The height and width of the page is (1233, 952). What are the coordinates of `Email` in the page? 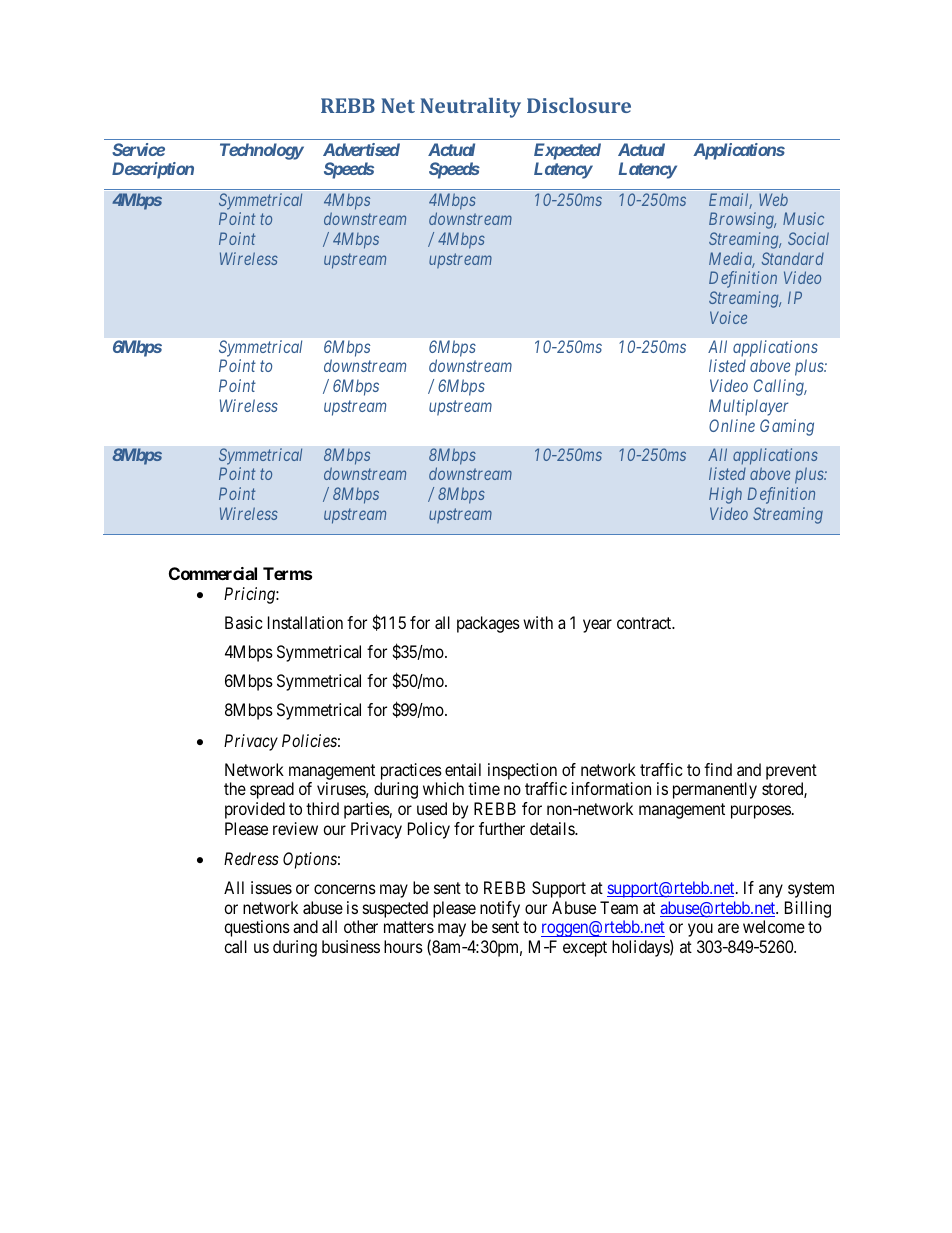 It's located at (730, 201).
